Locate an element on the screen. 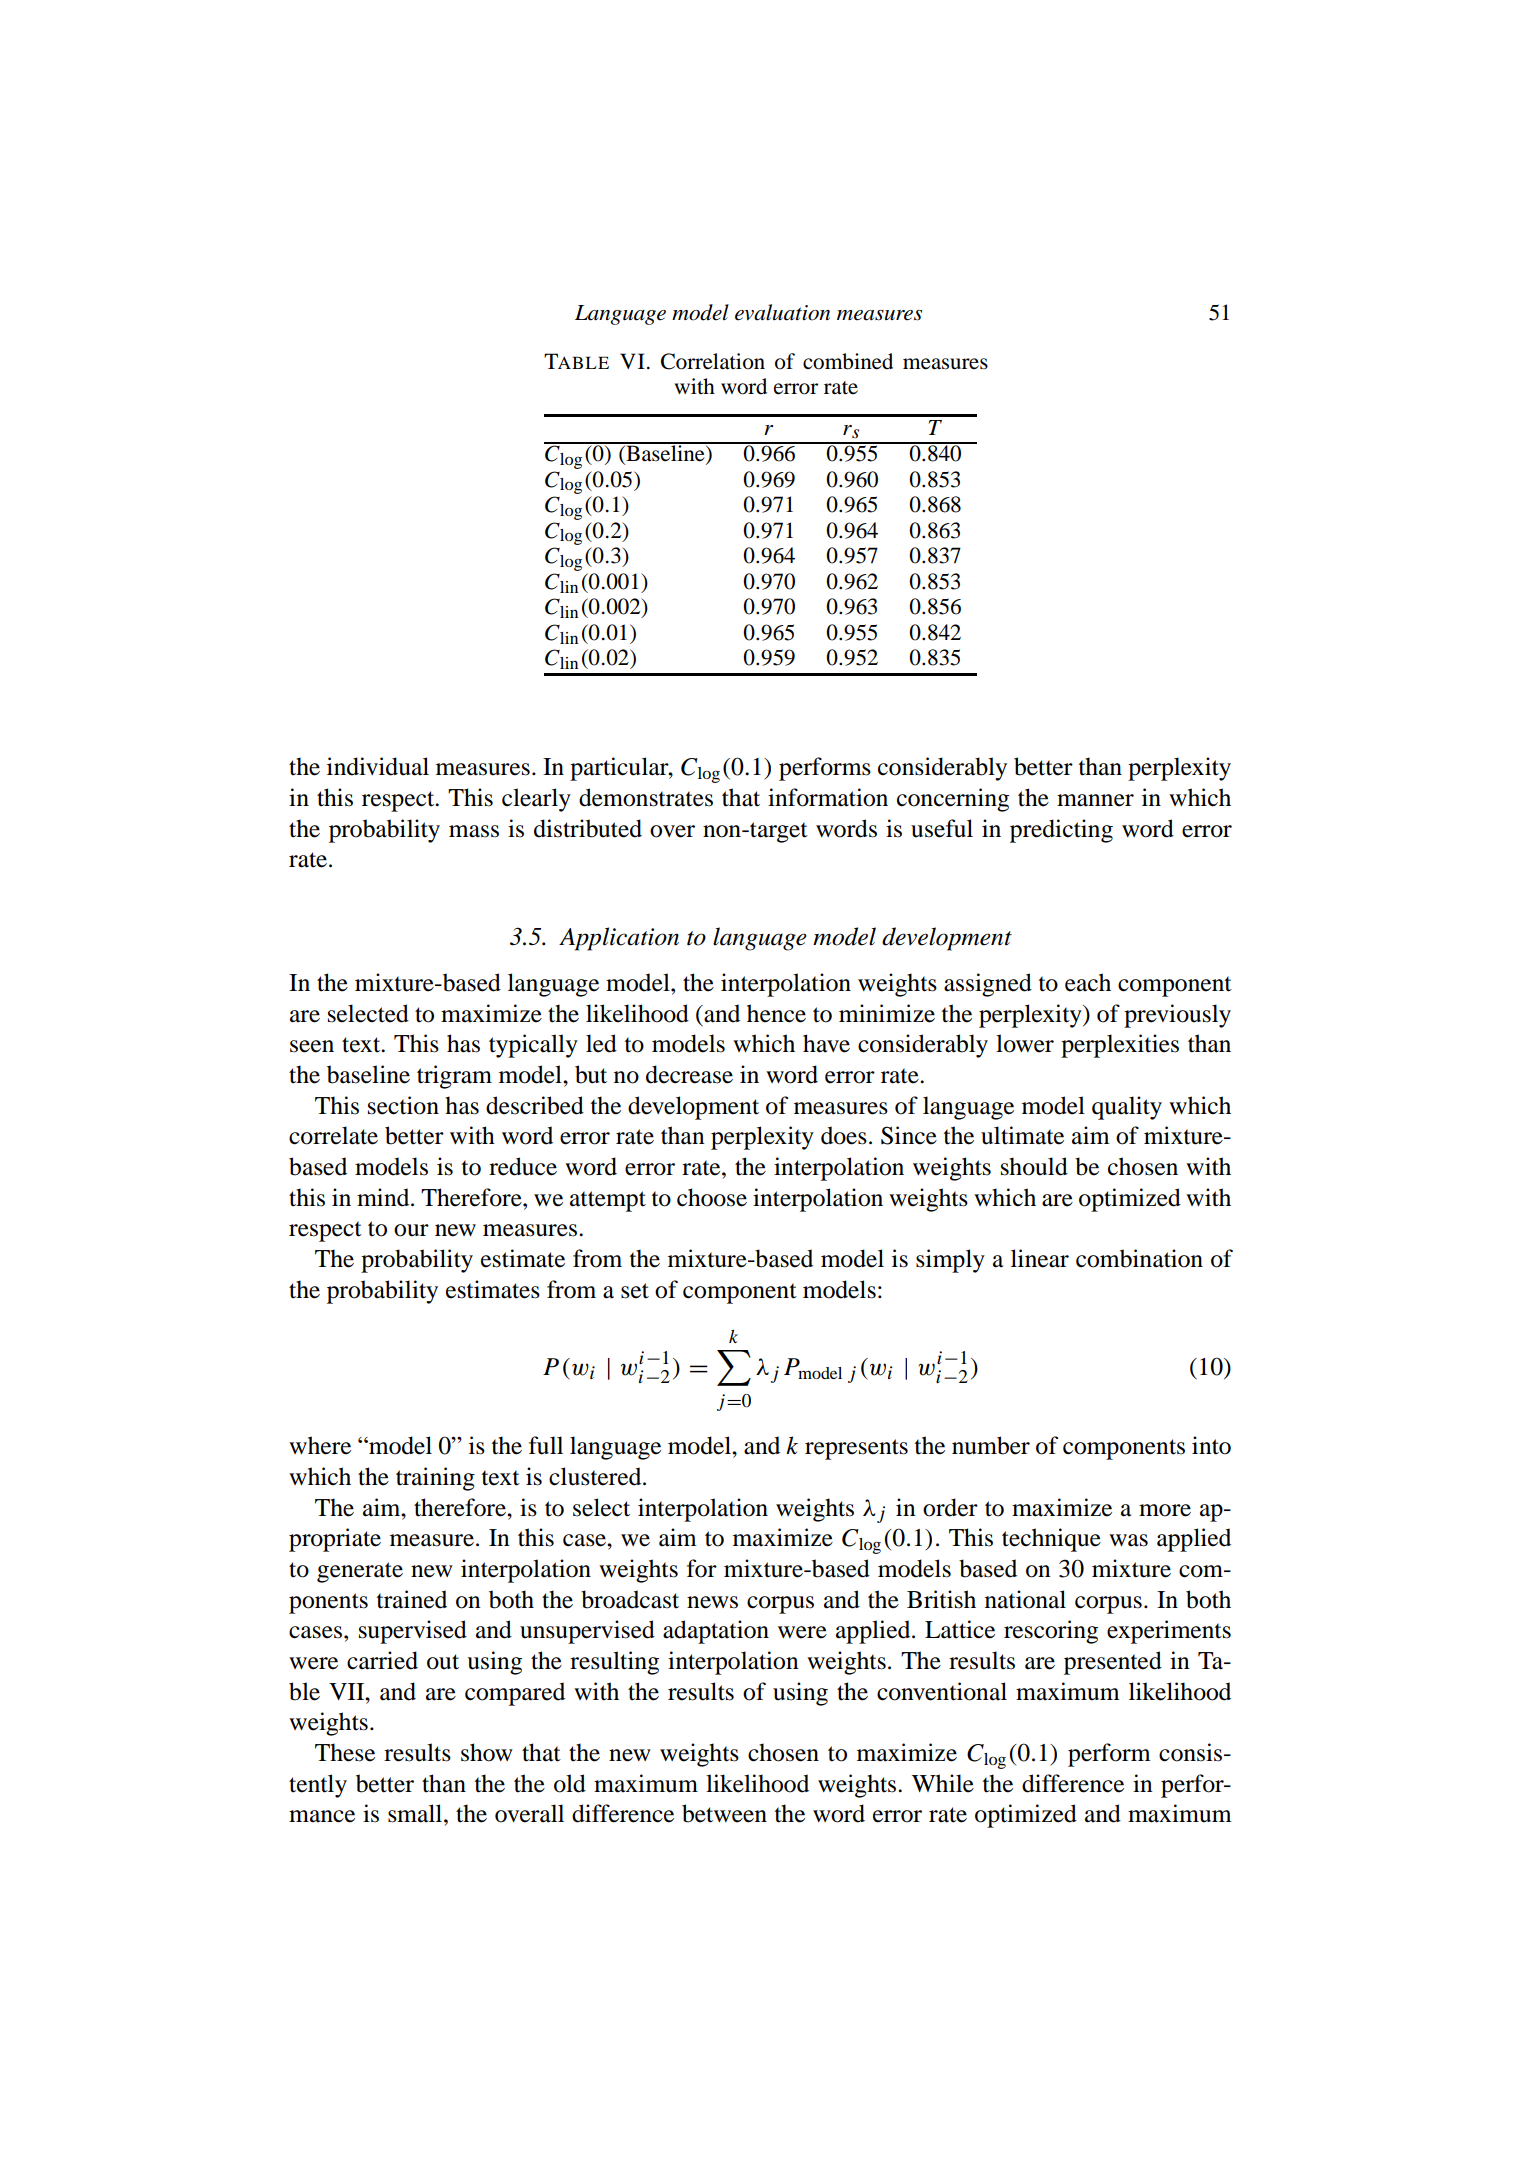 Image resolution: width=1526 pixels, height=2159 pixels. our is located at coordinates (411, 1230).
